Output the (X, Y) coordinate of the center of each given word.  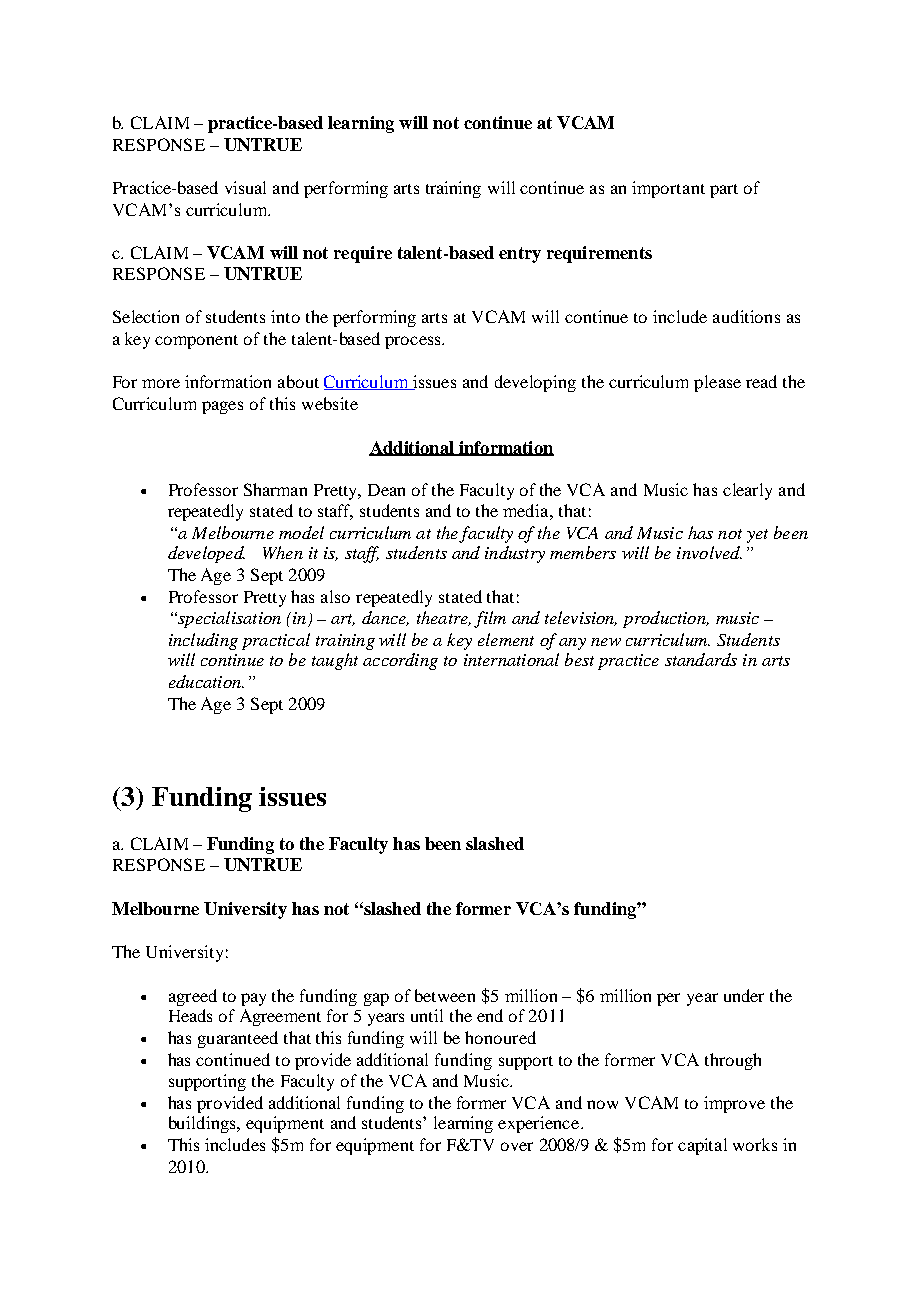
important (668, 189)
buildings (204, 1124)
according (400, 661)
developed (206, 554)
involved (709, 552)
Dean (386, 490)
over (517, 1146)
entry (520, 255)
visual (245, 187)
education (206, 681)
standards (701, 659)
